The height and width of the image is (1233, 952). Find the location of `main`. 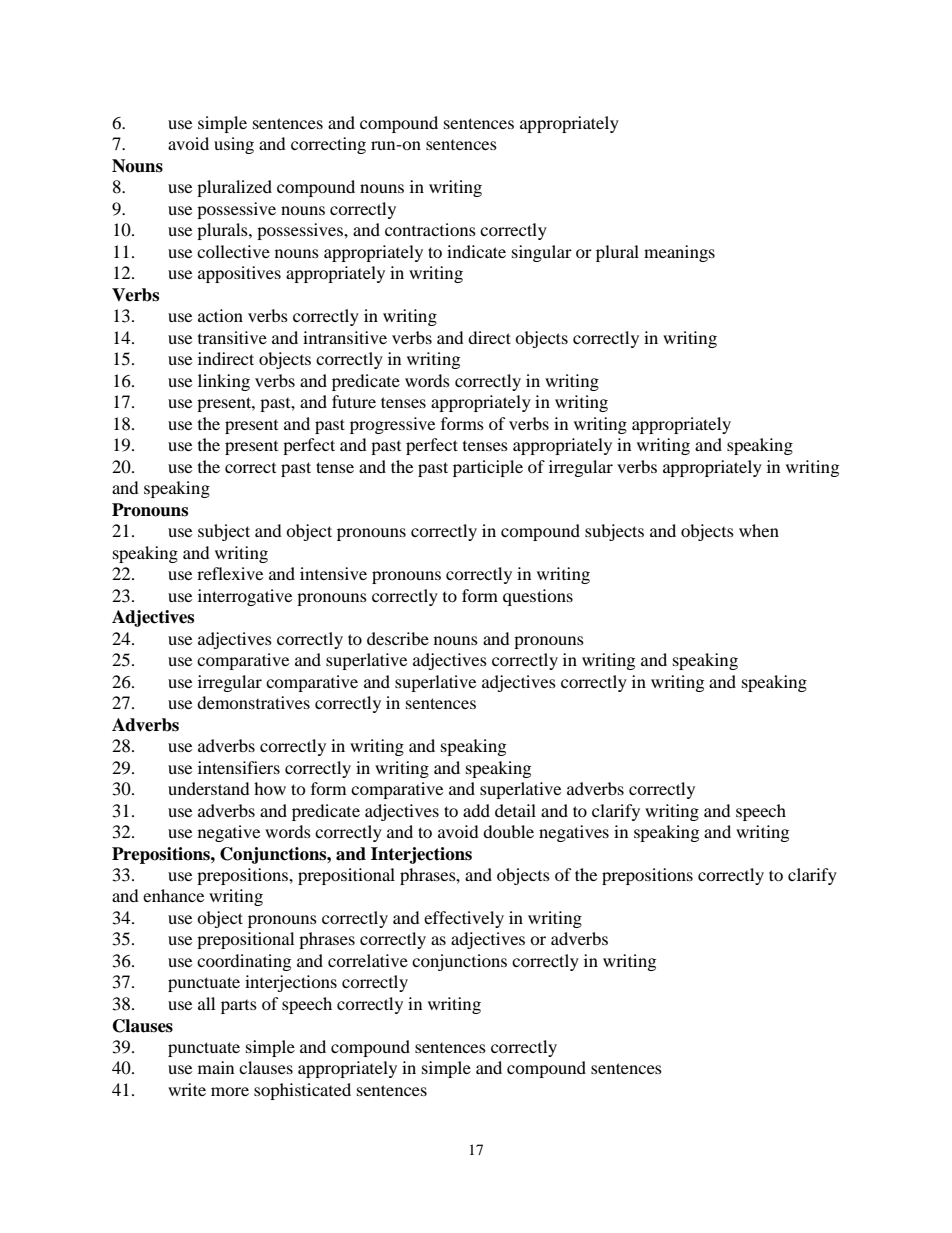

main is located at coordinates (216, 1067).
